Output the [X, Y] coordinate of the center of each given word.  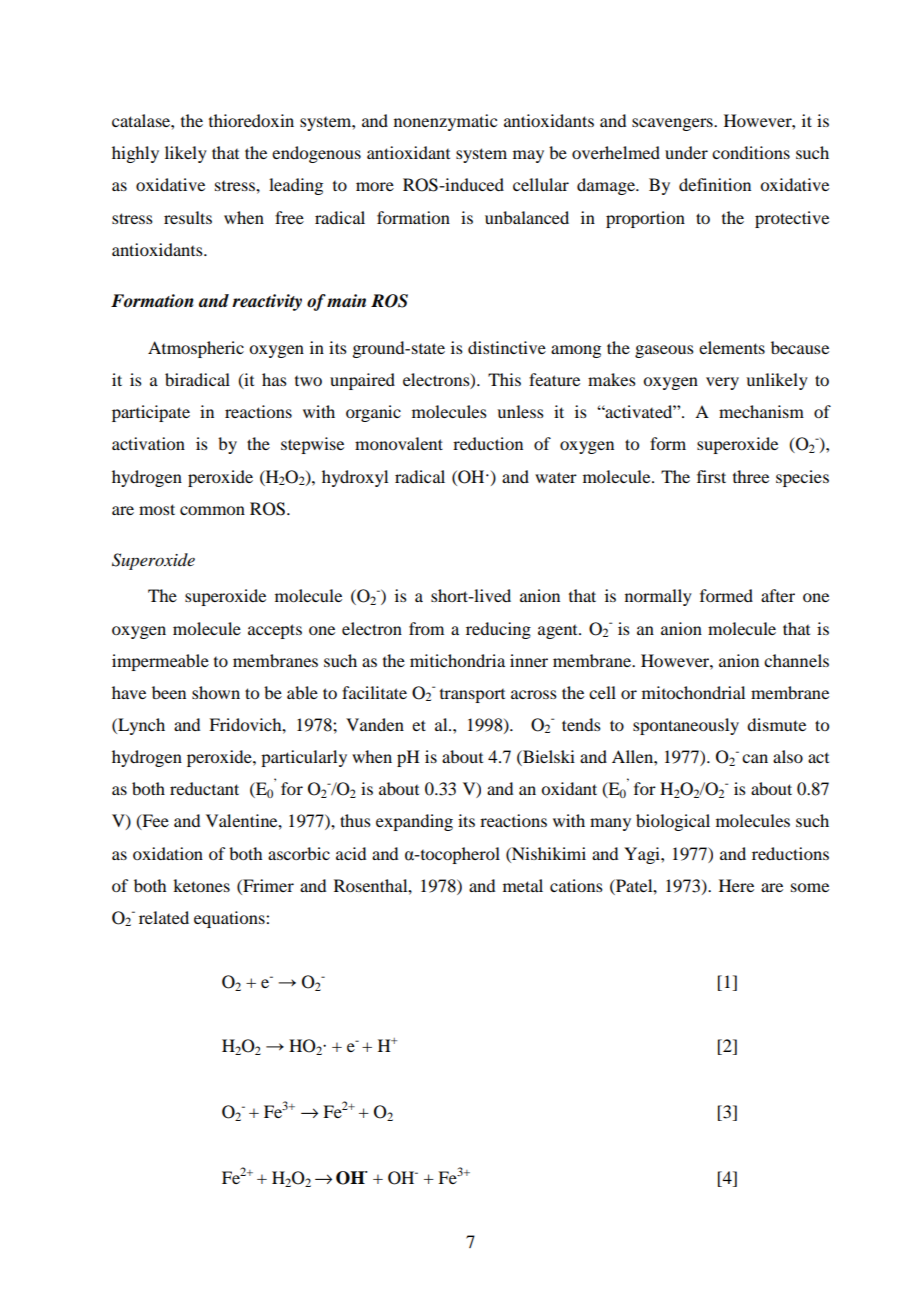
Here [736, 885]
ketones [201, 885]
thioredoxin [251, 120]
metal [523, 885]
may [528, 156]
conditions [751, 152]
